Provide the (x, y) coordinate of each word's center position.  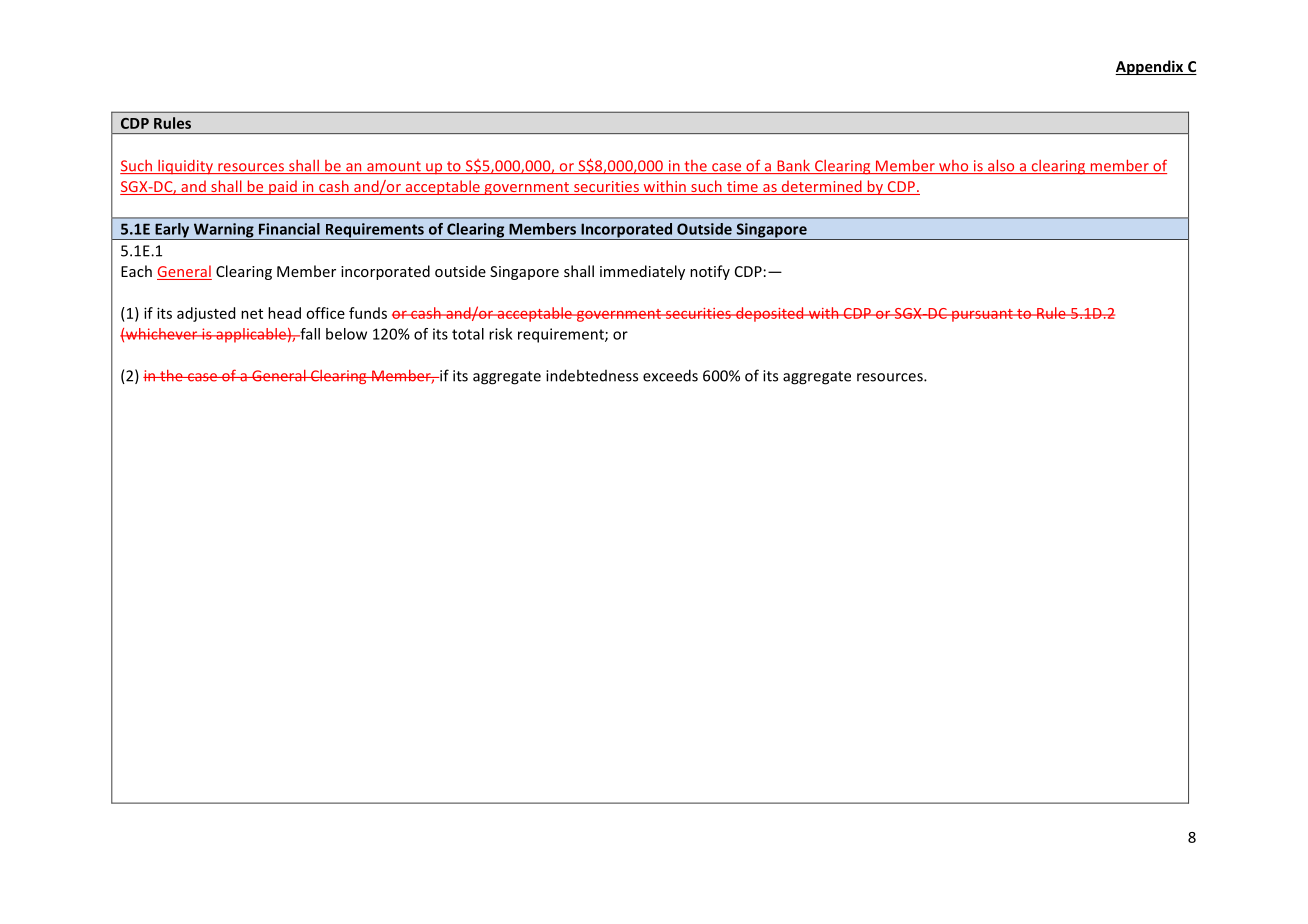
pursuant (982, 315)
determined (821, 187)
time (742, 188)
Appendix (1150, 67)
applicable (251, 335)
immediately (642, 272)
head (284, 313)
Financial (289, 229)
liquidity (185, 167)
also (1001, 166)
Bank (793, 166)
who (954, 167)
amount (394, 167)
